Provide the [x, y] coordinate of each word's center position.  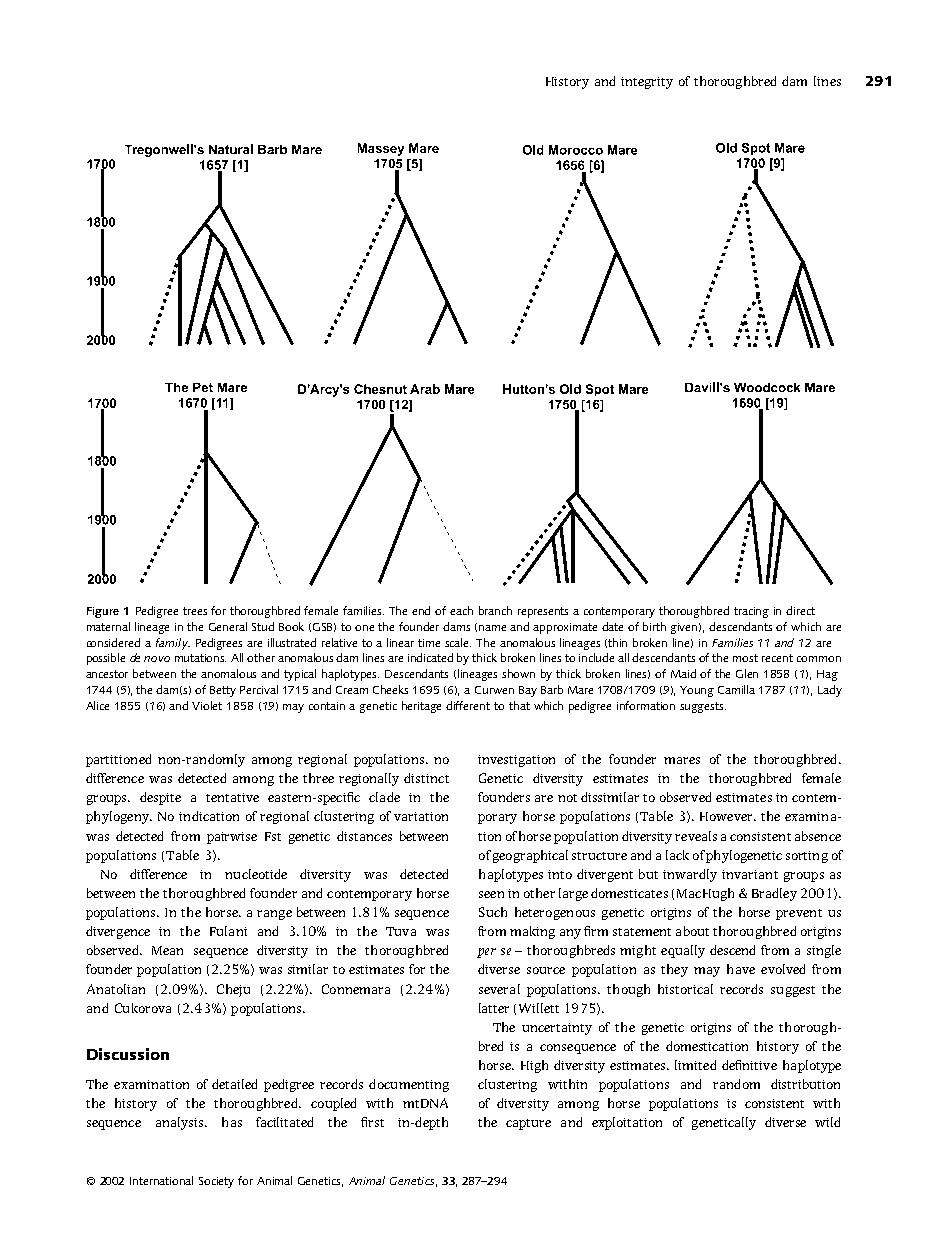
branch [495, 610]
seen [491, 894]
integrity [647, 83]
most [745, 658]
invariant [750, 874]
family [173, 644]
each [461, 610]
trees [195, 611]
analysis [181, 1123]
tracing [751, 612]
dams [456, 626]
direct [800, 610]
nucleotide [256, 874]
